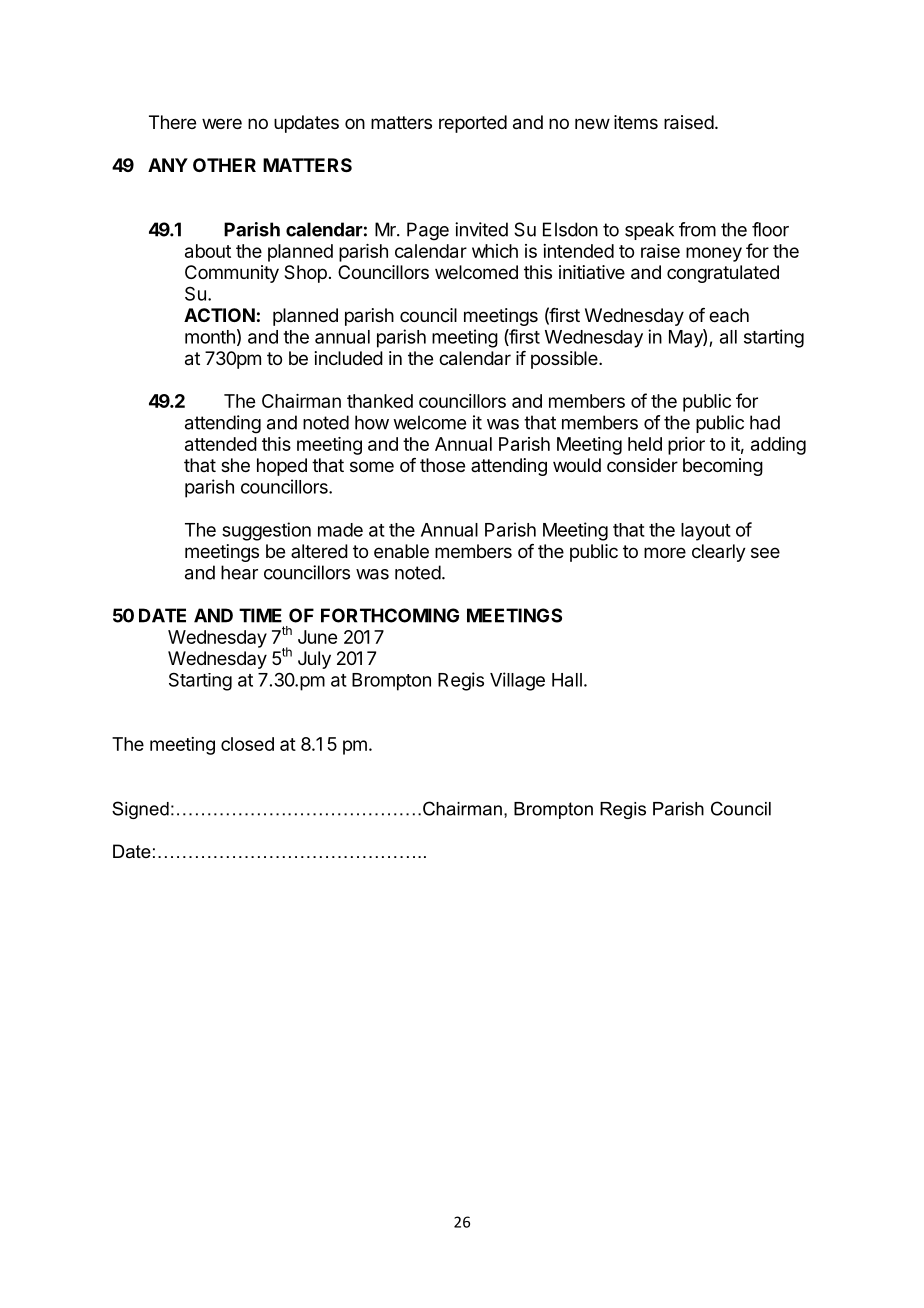  What do you see at coordinates (266, 531) in the document?
I see `suggestion` at bounding box center [266, 531].
